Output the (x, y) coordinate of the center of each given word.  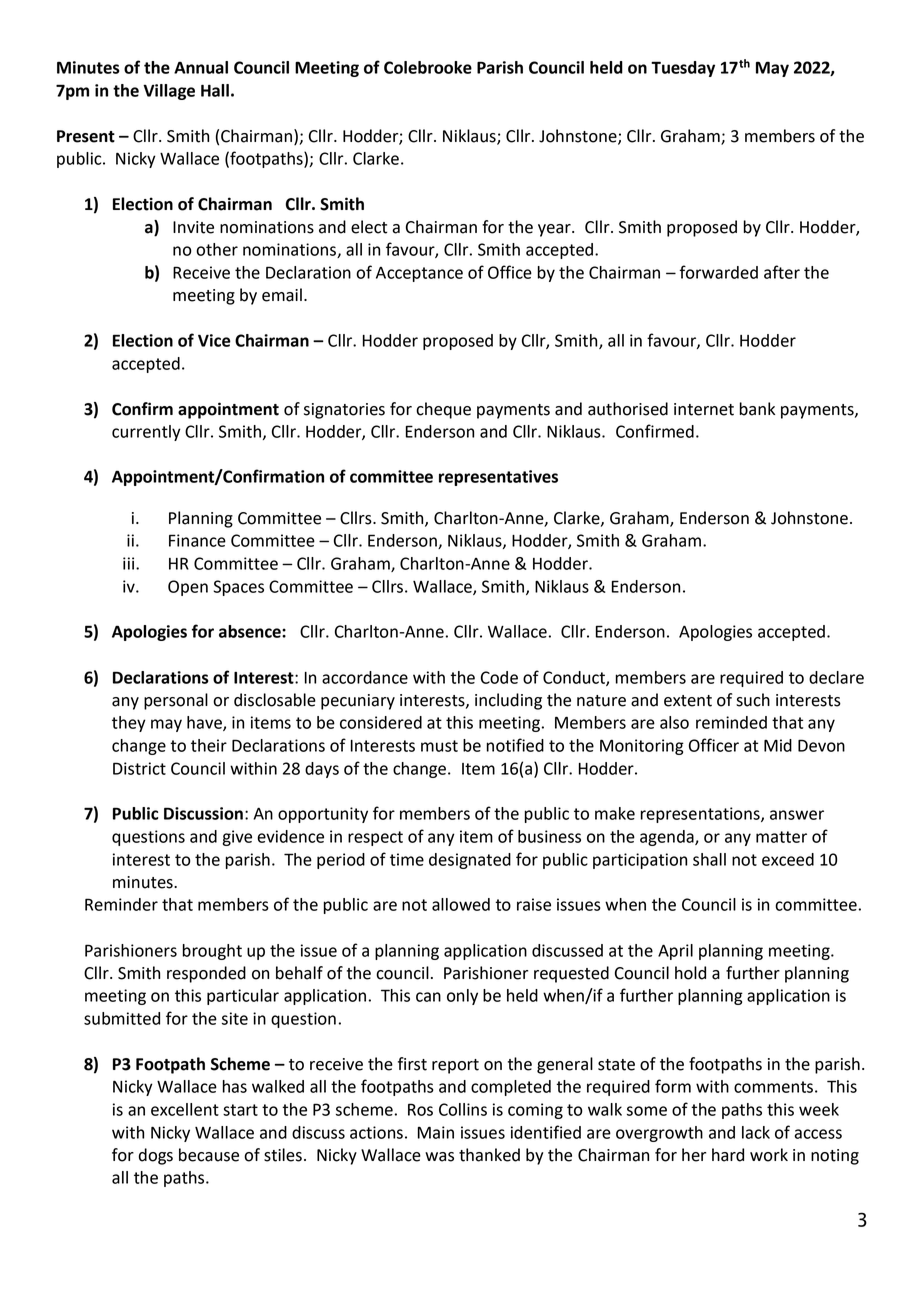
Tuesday (683, 69)
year (555, 230)
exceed (788, 859)
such (753, 700)
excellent (185, 1109)
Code (499, 677)
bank (757, 409)
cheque (443, 410)
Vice (214, 340)
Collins (463, 1109)
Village (169, 92)
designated (470, 861)
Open (188, 588)
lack (756, 1132)
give (237, 838)
